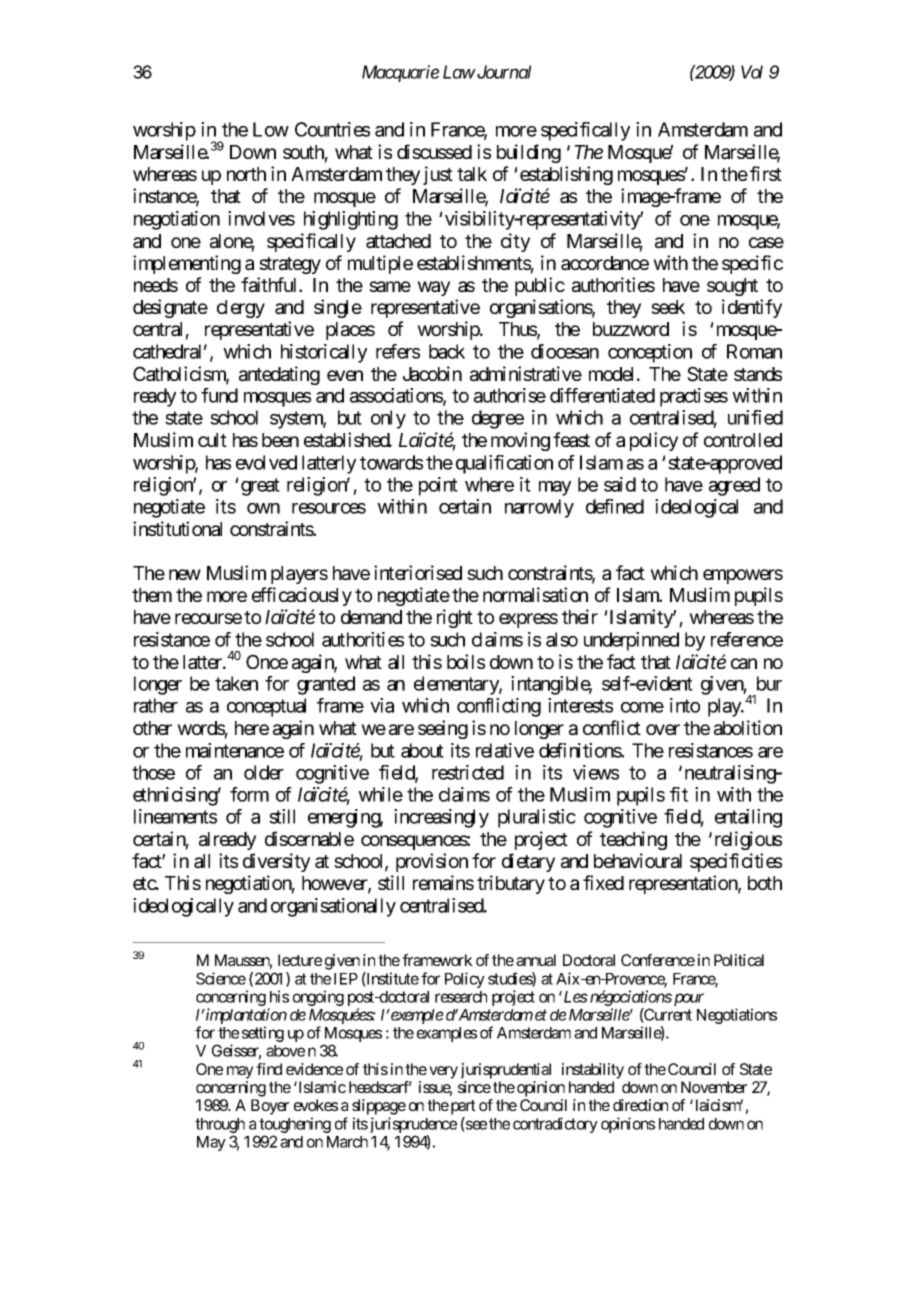 Image resolution: width=924 pixels, height=1310 pixels. I want to click on fit, so click(679, 794).
